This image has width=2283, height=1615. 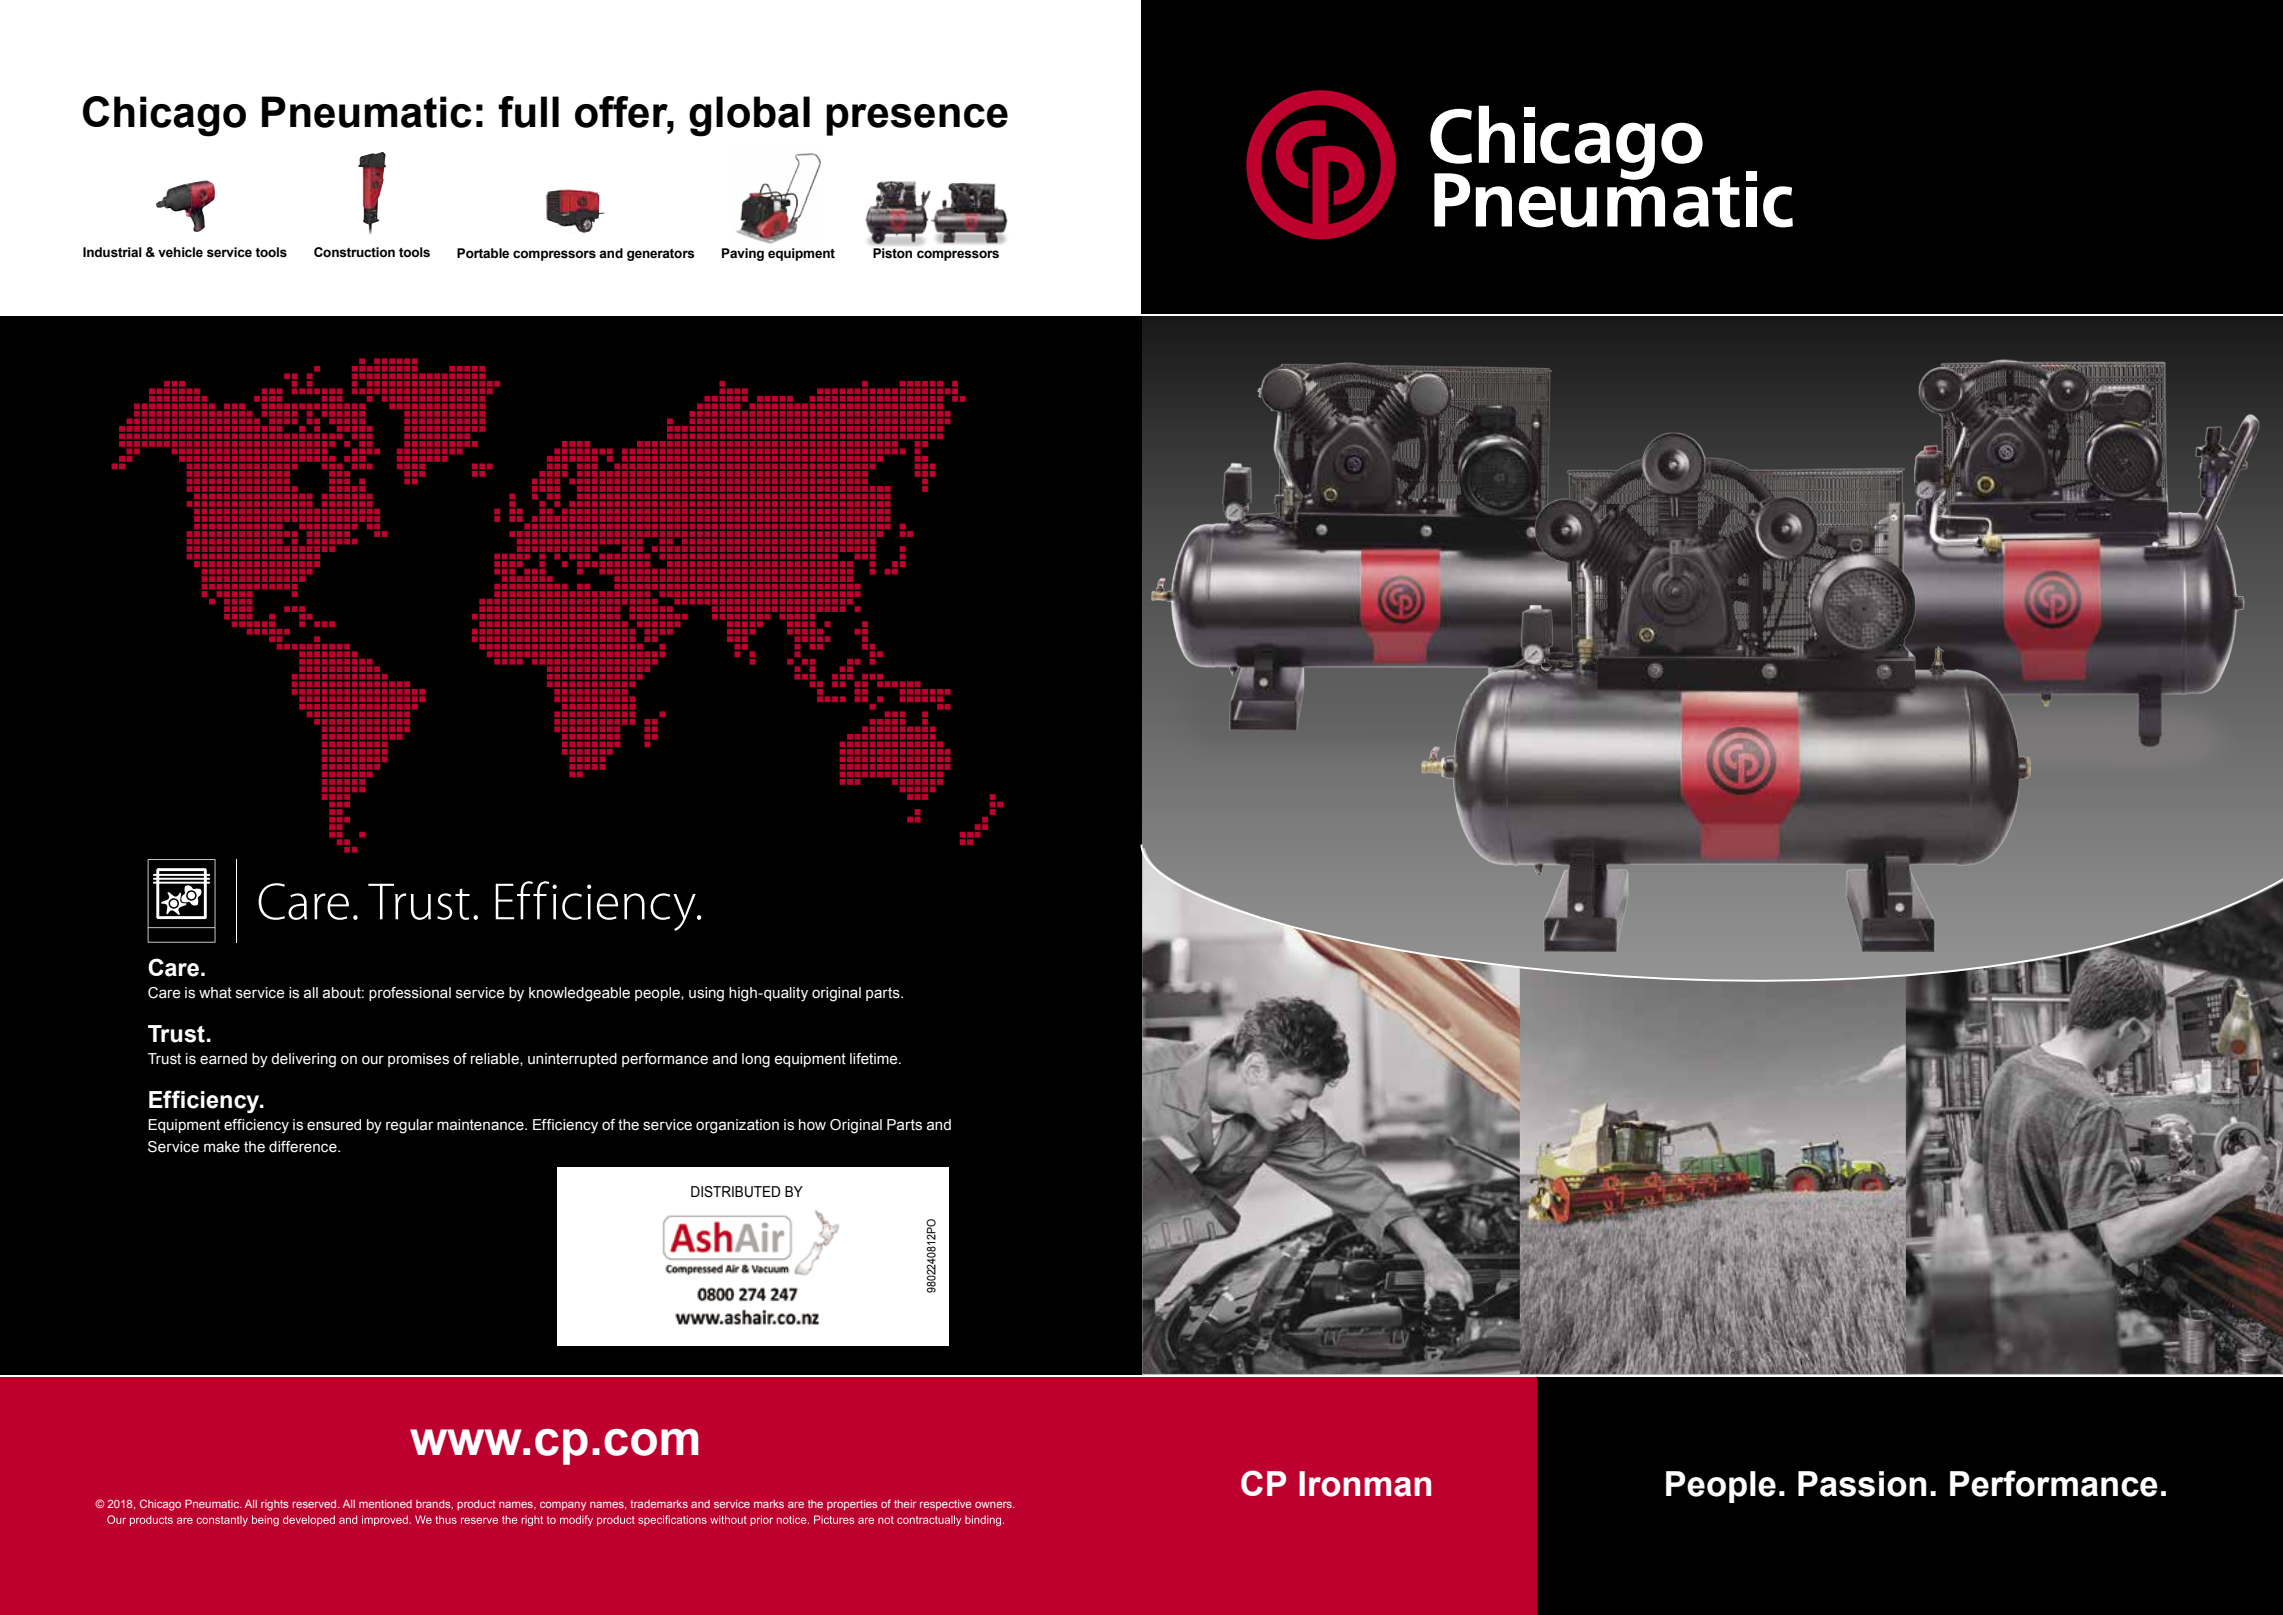 I want to click on full, so click(x=528, y=112).
